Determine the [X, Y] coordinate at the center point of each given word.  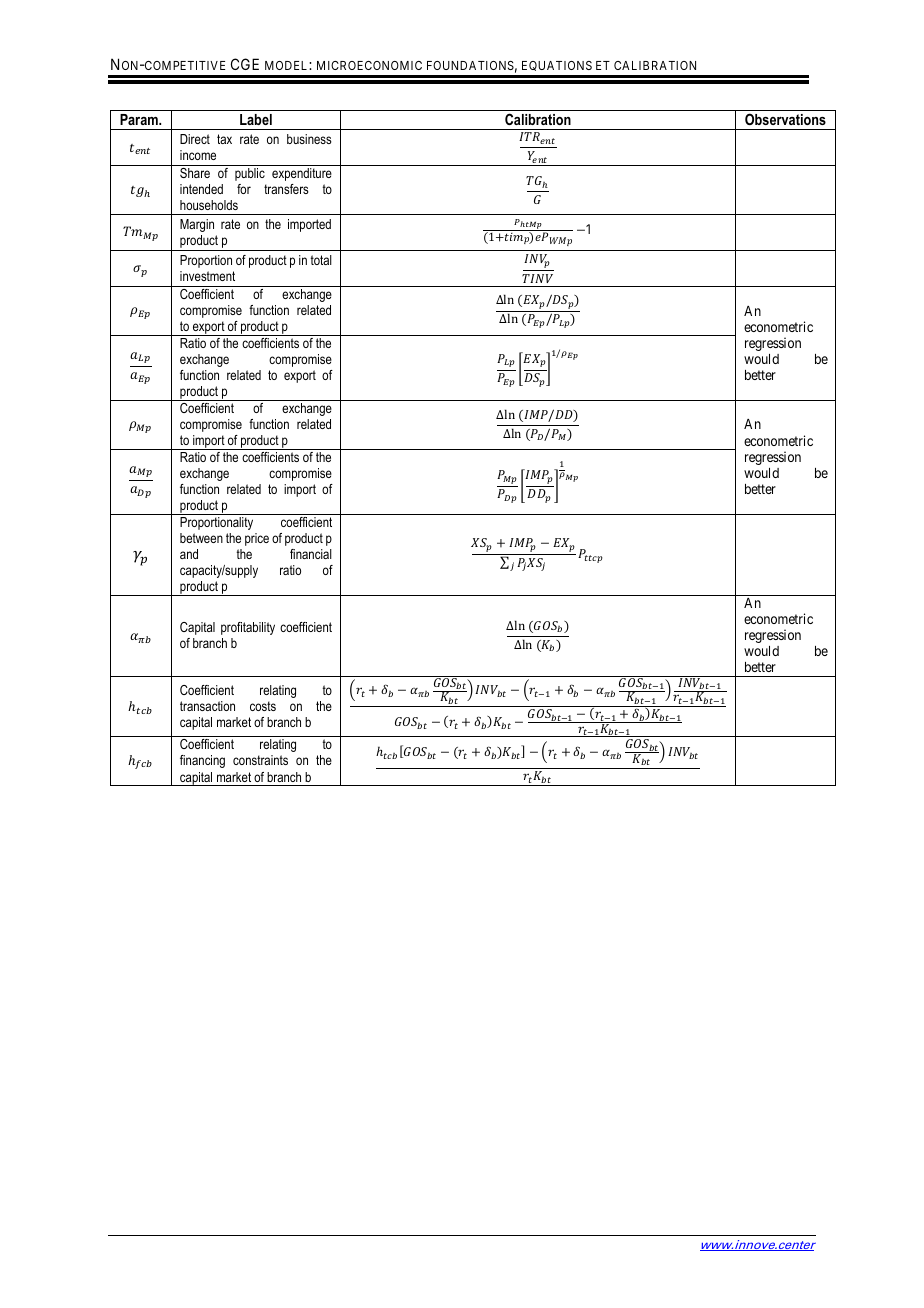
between [201, 538]
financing [202, 761]
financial [311, 554]
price [257, 539]
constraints [260, 760]
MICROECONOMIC [369, 65]
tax [224, 139]
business [309, 139]
